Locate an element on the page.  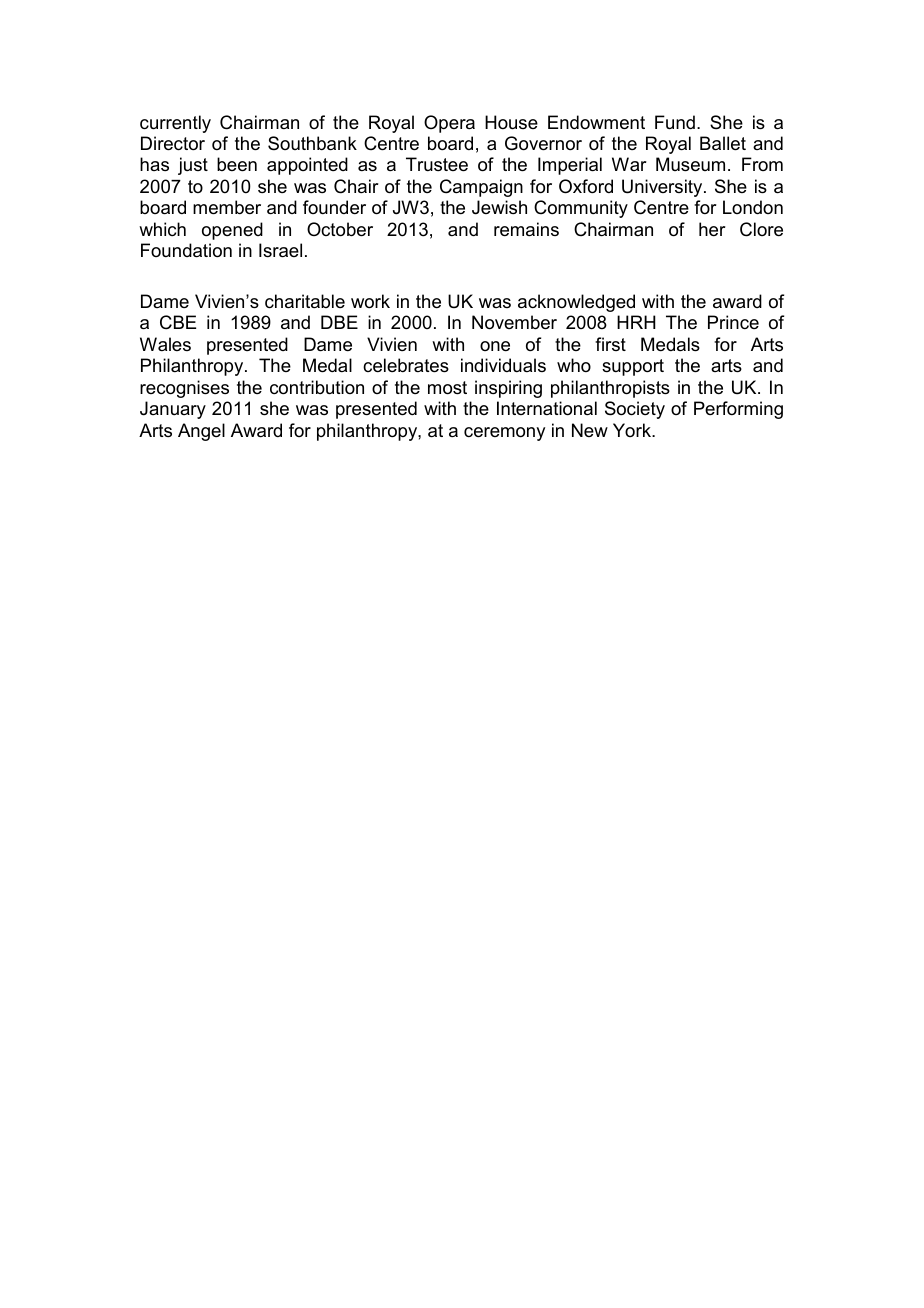
Opera is located at coordinates (449, 124).
